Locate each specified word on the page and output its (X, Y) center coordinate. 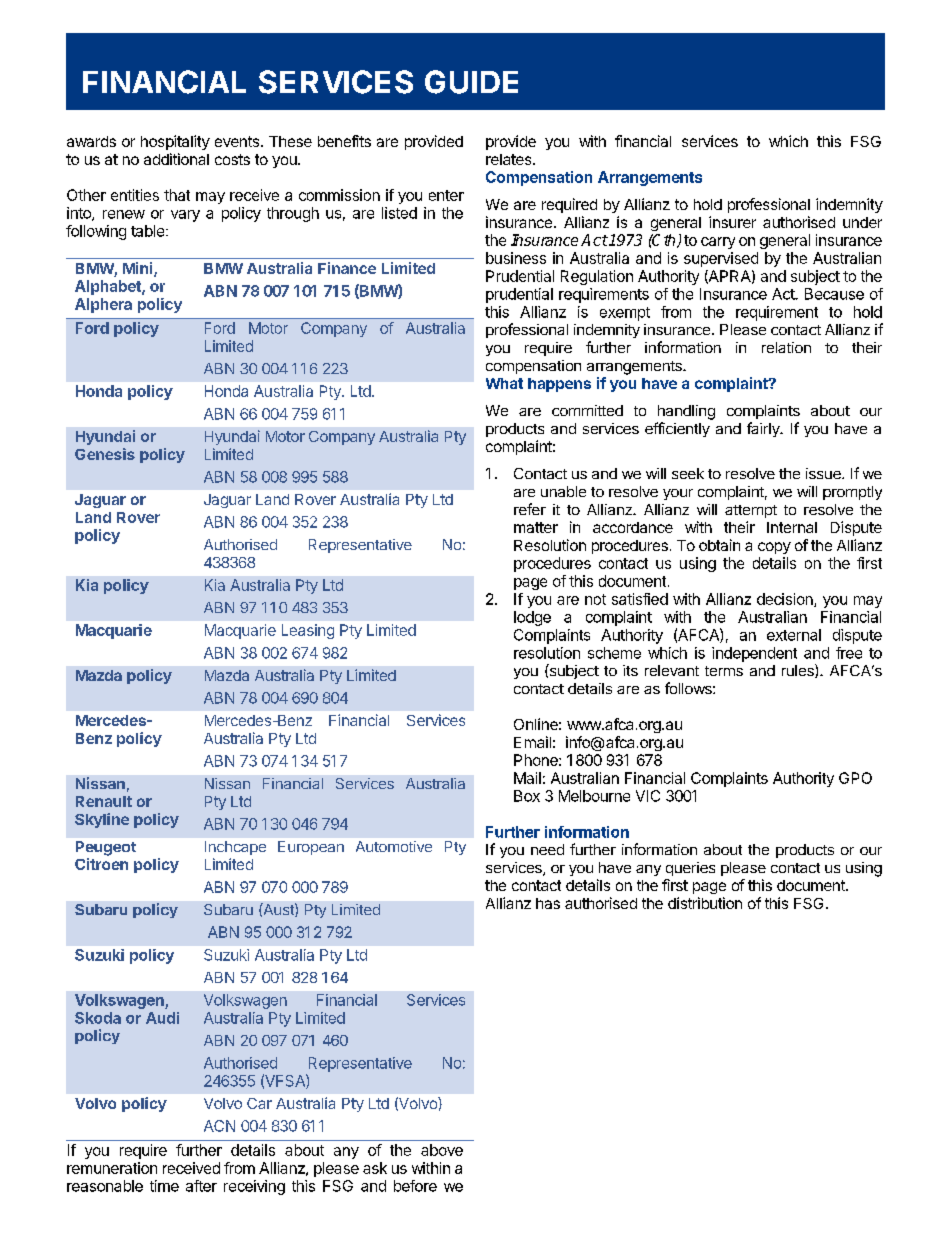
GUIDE (471, 82)
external (794, 635)
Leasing (308, 631)
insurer (732, 222)
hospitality (175, 142)
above (442, 1150)
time (164, 1186)
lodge (532, 618)
